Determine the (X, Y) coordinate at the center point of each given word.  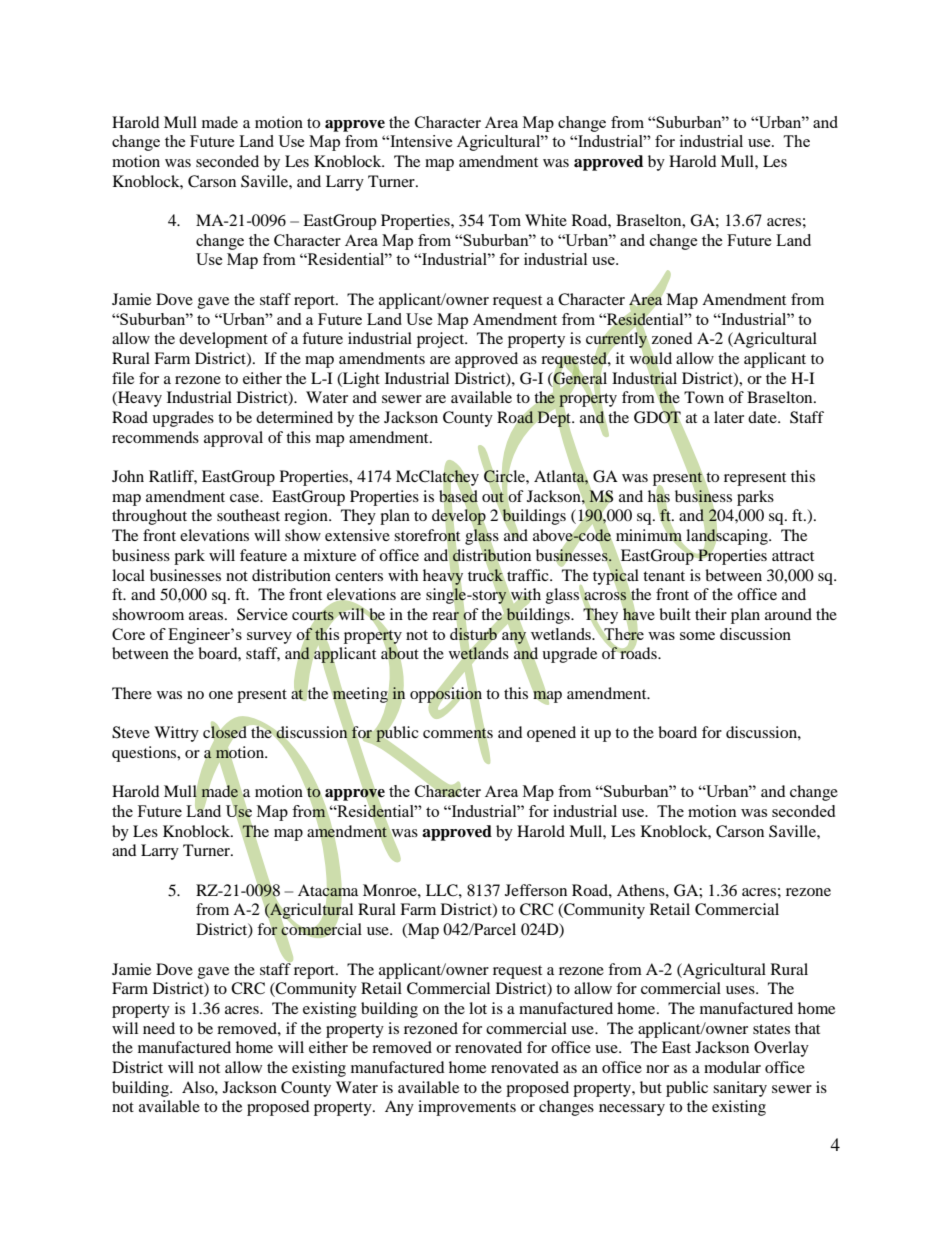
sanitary (740, 1089)
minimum (649, 535)
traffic (528, 576)
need (159, 1028)
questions (145, 754)
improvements (467, 1108)
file (123, 378)
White (546, 220)
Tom (505, 220)
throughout (149, 517)
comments (458, 733)
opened (551, 734)
